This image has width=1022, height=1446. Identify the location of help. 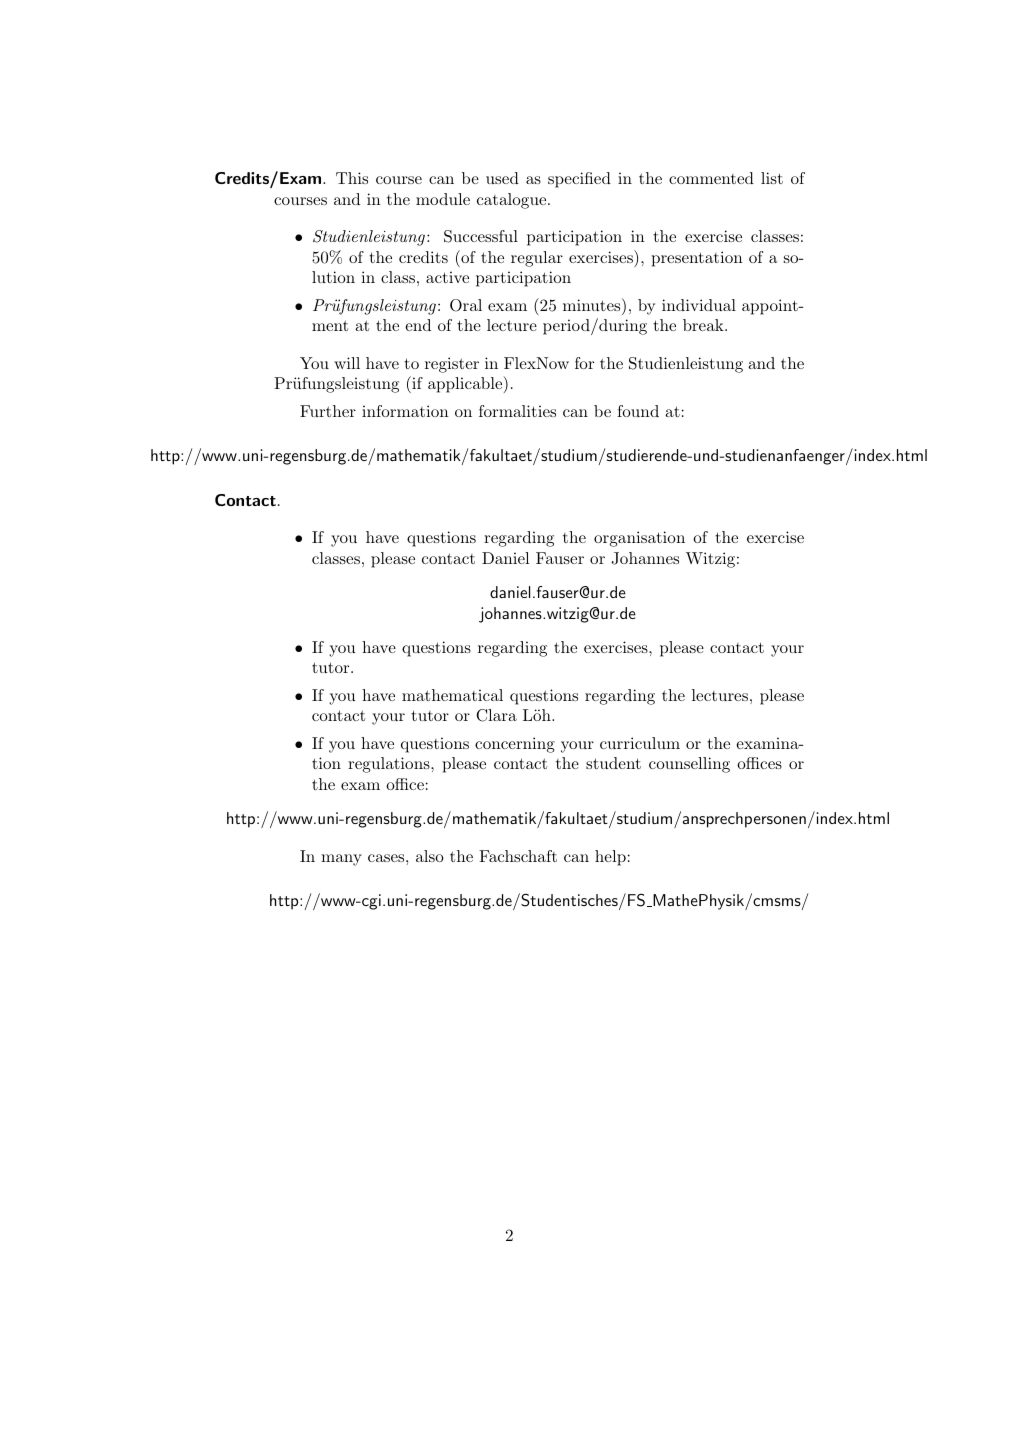
(610, 858).
